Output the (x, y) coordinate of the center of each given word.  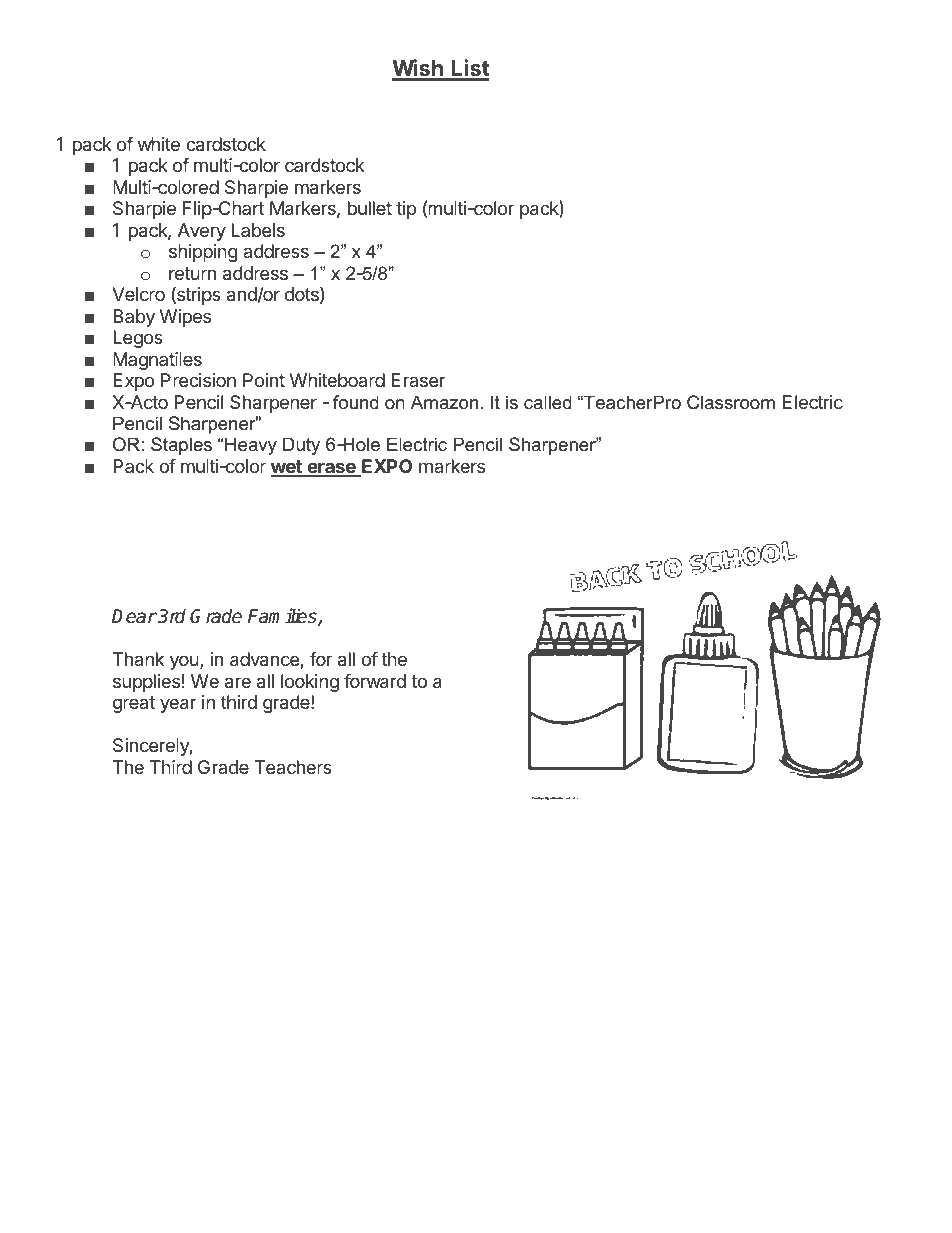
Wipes (185, 318)
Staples (181, 446)
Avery (202, 232)
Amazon (444, 402)
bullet (370, 208)
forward (375, 681)
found (356, 402)
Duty (301, 446)
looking (310, 683)
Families (283, 617)
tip (406, 210)
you (184, 662)
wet (287, 468)
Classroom (731, 402)
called (548, 402)
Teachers (293, 767)
